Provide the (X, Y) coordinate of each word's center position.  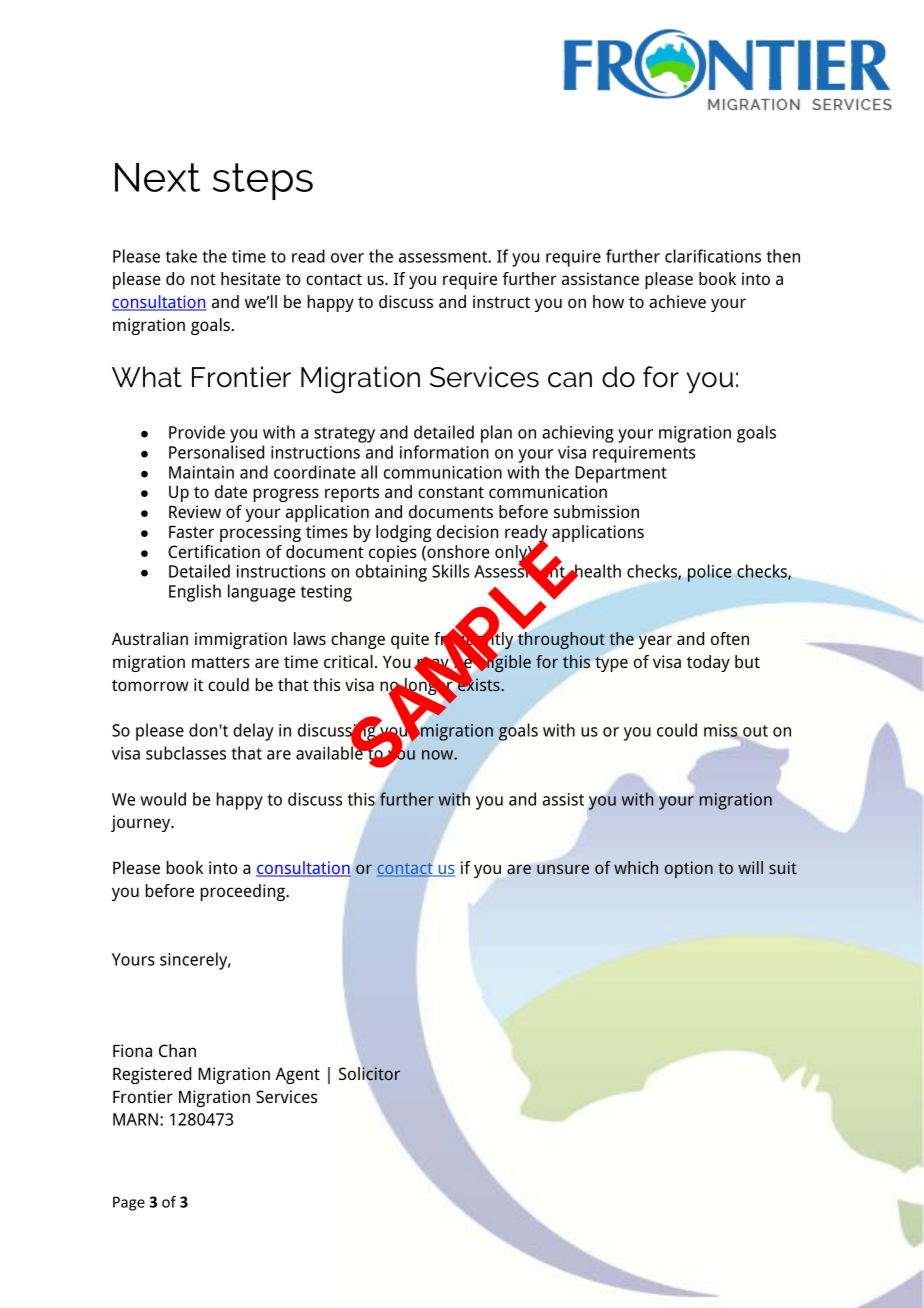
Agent (297, 1075)
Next (157, 177)
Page (129, 1203)
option (689, 869)
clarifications (713, 256)
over (347, 258)
